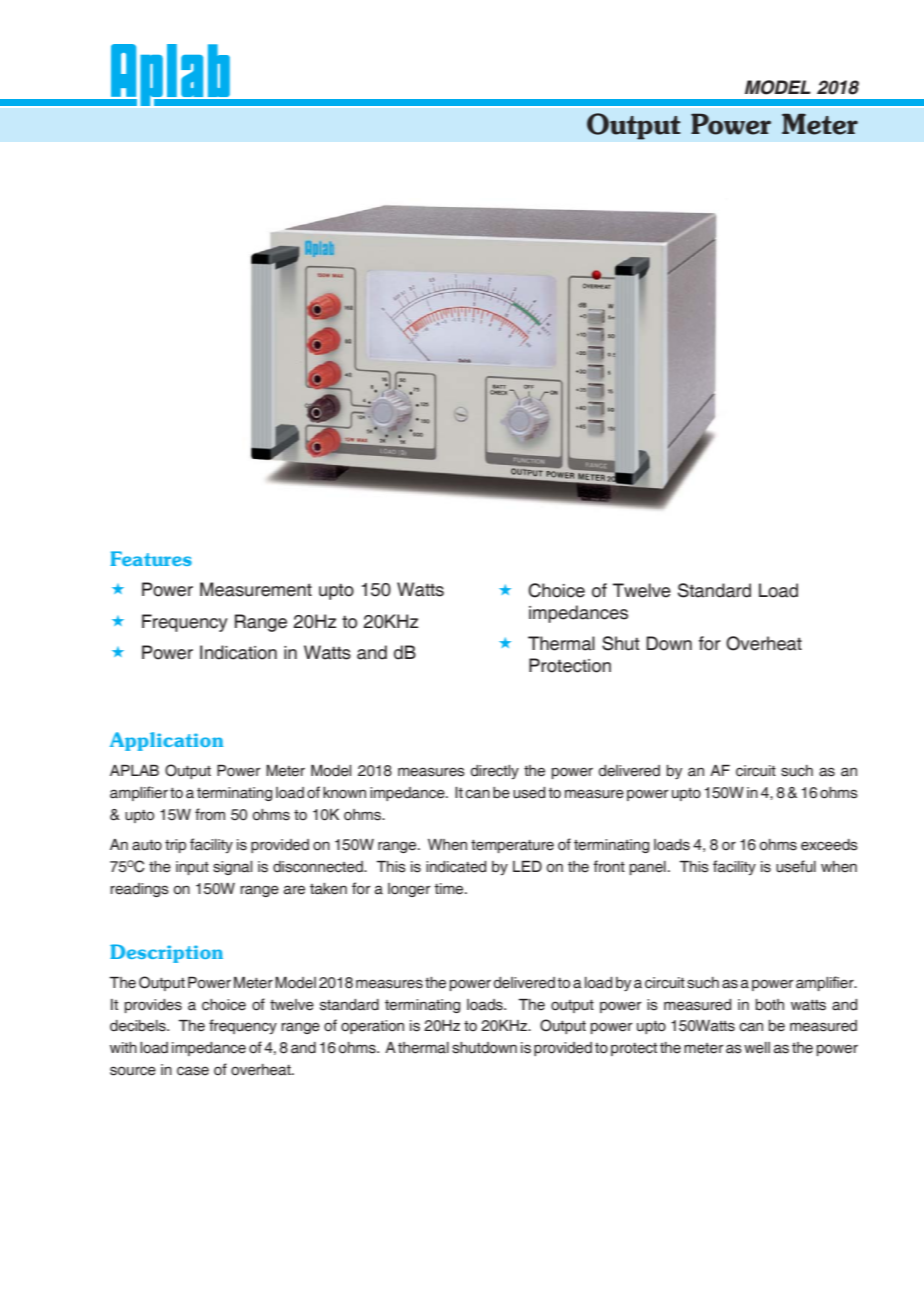  What do you see at coordinates (512, 846) in the page?
I see `temperature` at bounding box center [512, 846].
